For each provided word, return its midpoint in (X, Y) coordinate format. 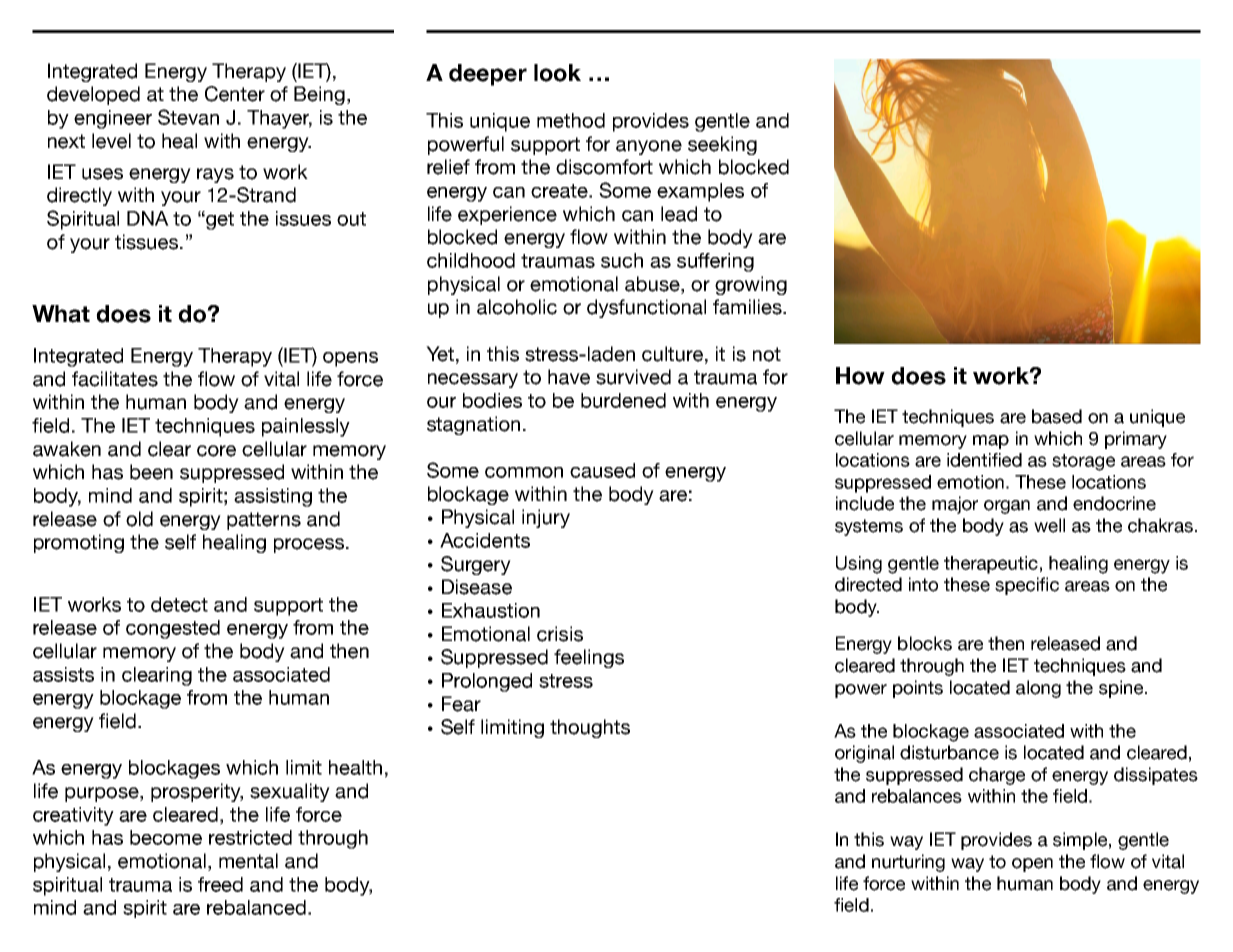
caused (602, 470)
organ (1007, 507)
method (571, 120)
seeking (722, 145)
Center (235, 94)
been (151, 472)
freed (220, 884)
